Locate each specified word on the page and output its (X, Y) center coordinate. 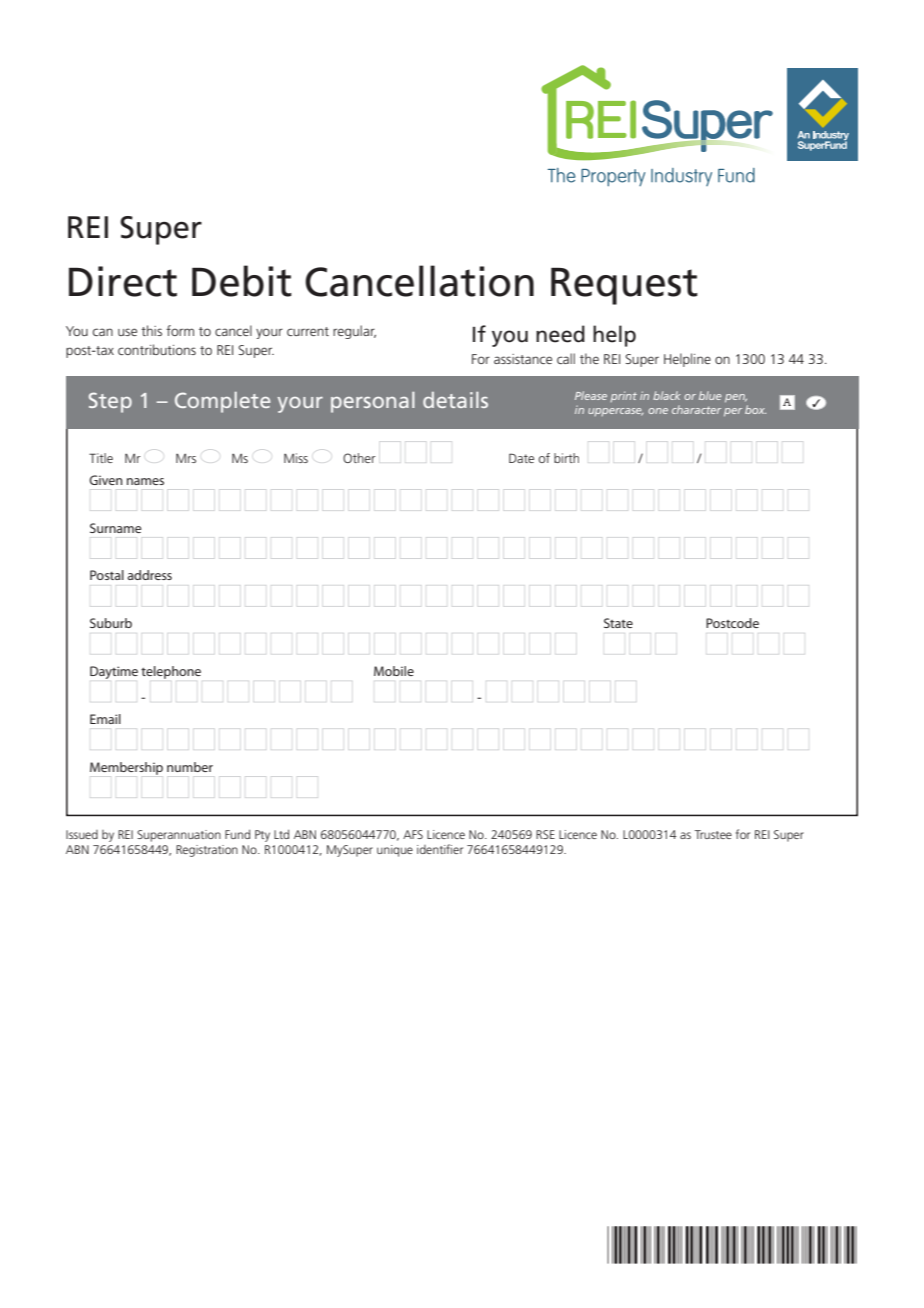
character (696, 409)
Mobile (394, 671)
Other (359, 458)
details (455, 400)
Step (110, 402)
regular (354, 332)
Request (624, 286)
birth (566, 458)
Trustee (713, 834)
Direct (123, 281)
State (618, 623)
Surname (115, 528)
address (149, 575)
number (190, 767)
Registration (207, 851)
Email (105, 719)
